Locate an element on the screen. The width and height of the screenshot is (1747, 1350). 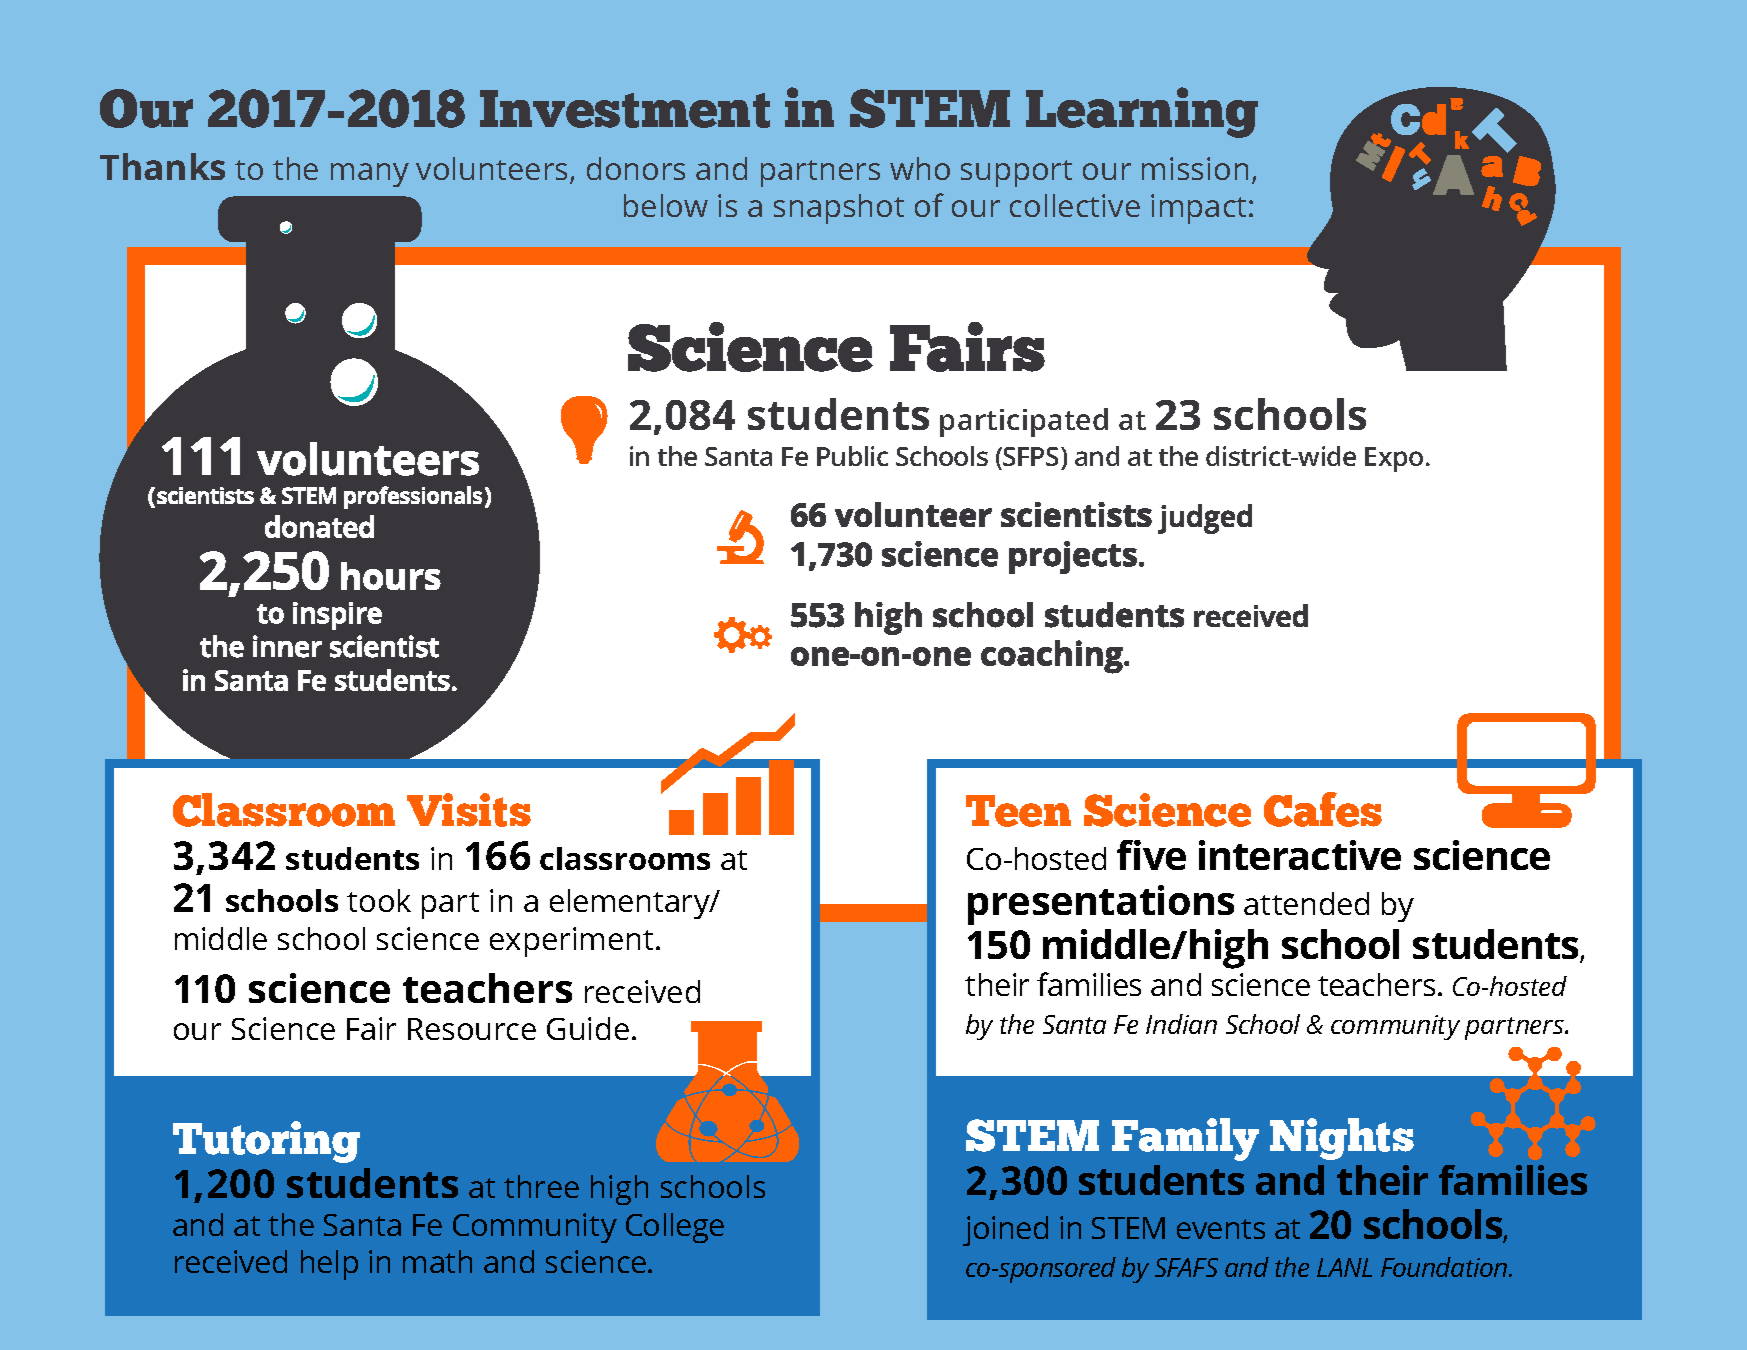
took is located at coordinates (379, 900).
